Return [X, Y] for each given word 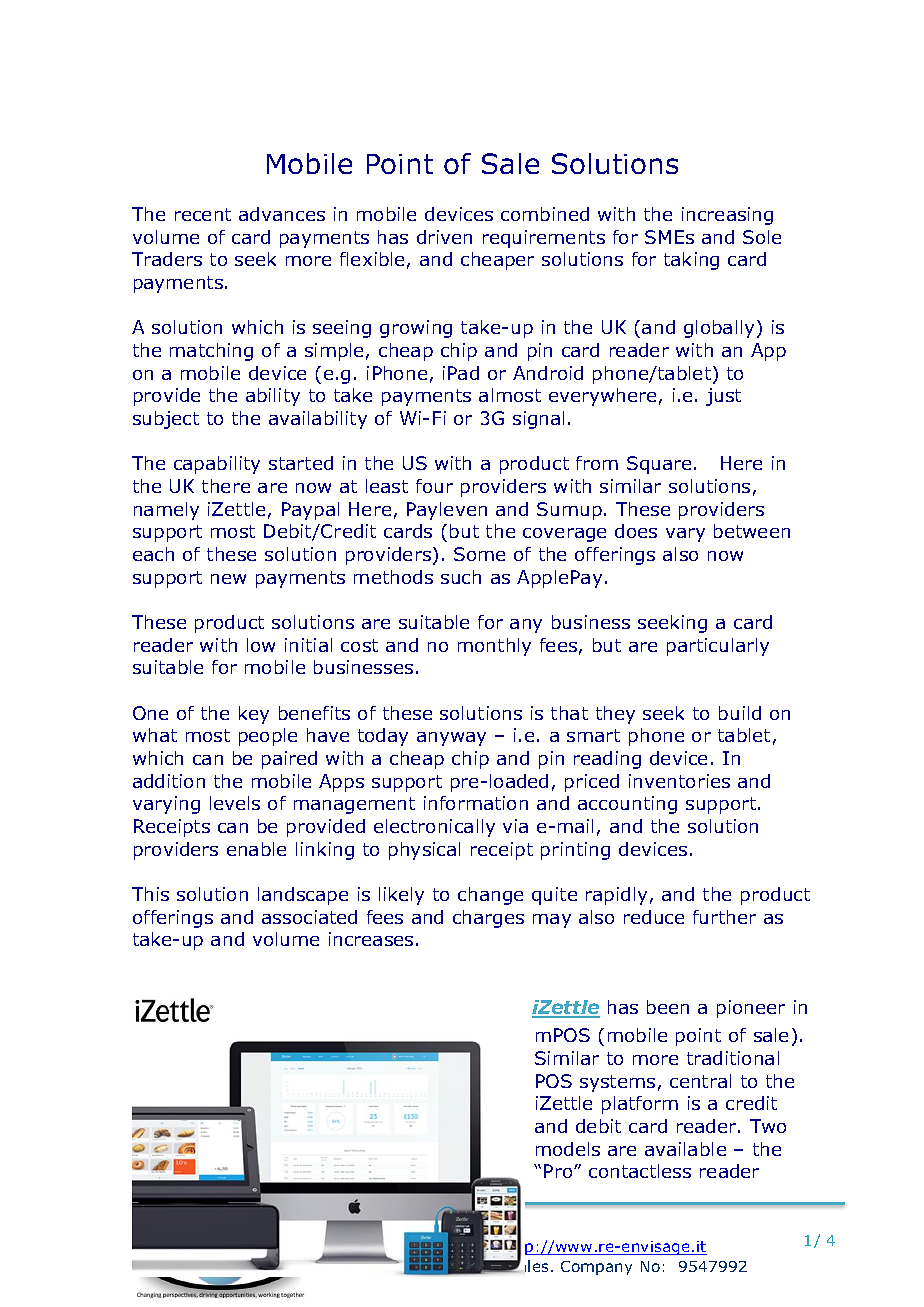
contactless [640, 1171]
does [636, 531]
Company [596, 1268]
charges [488, 919]
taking [691, 261]
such [461, 577]
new [228, 579]
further [724, 917]
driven [444, 237]
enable [256, 849]
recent [203, 214]
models [568, 1149]
